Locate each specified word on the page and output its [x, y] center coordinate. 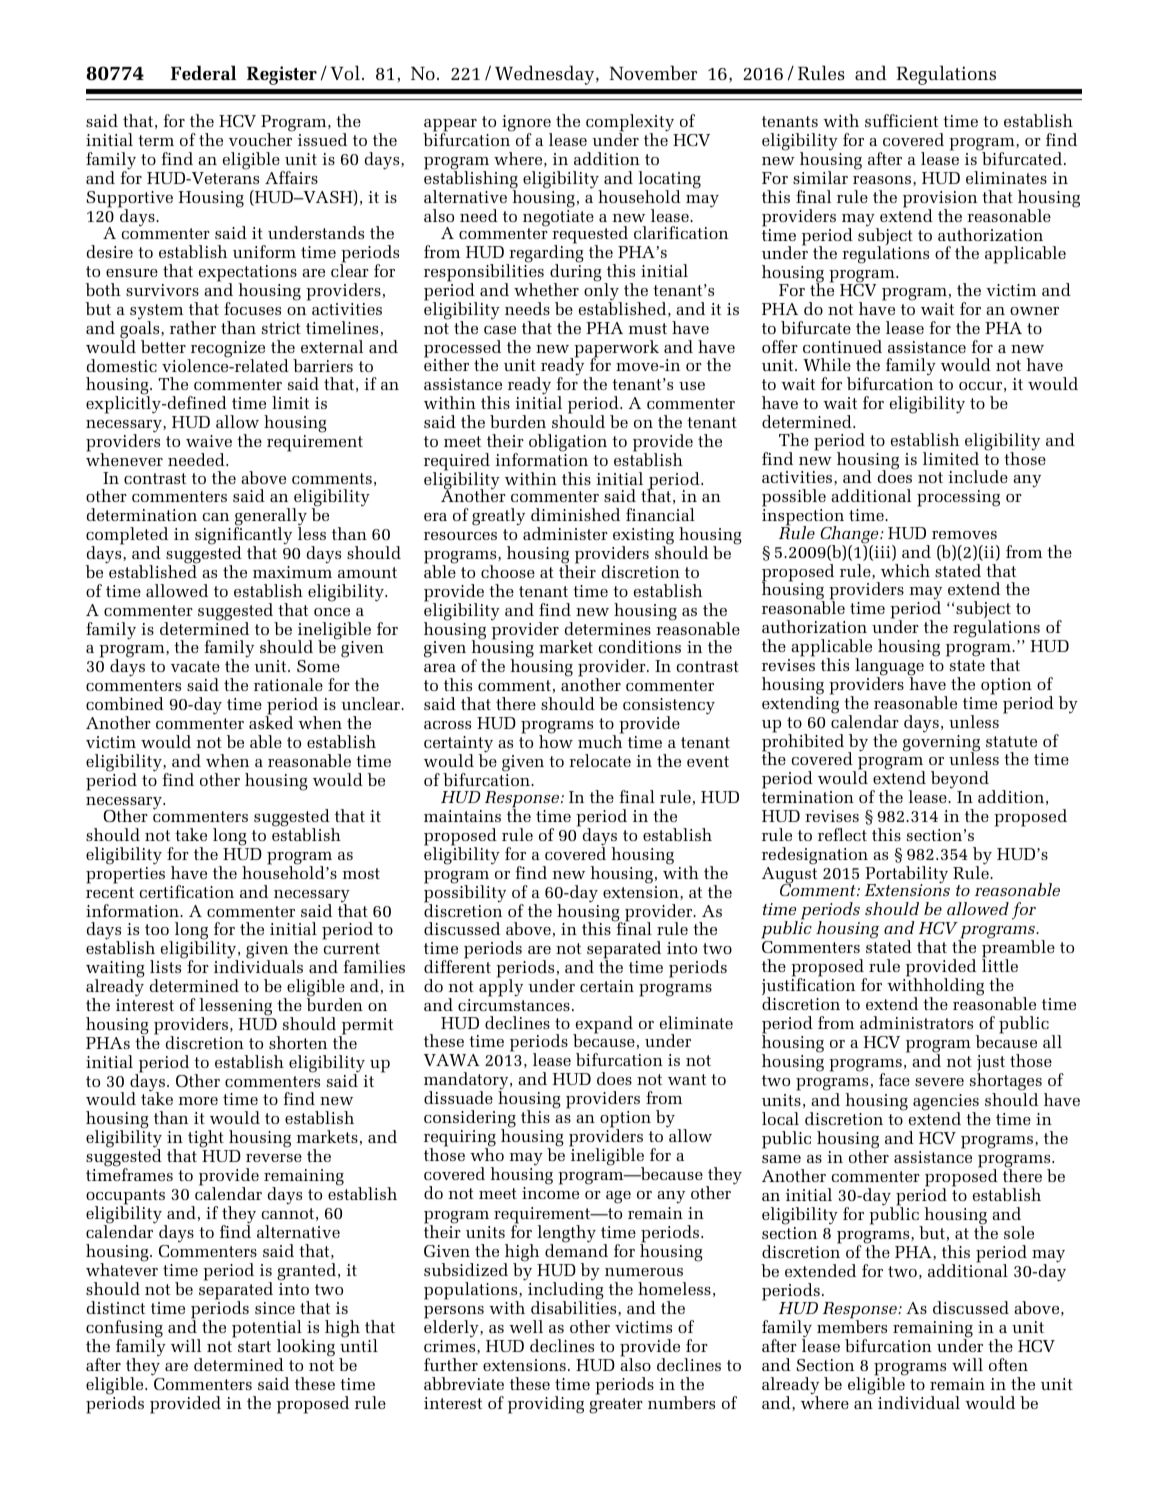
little [1000, 964]
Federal [203, 72]
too [157, 929]
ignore [527, 125]
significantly [243, 536]
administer [565, 533]
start [254, 1346]
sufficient [902, 120]
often [1008, 1364]
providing [546, 1405]
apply [501, 987]
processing [958, 498]
